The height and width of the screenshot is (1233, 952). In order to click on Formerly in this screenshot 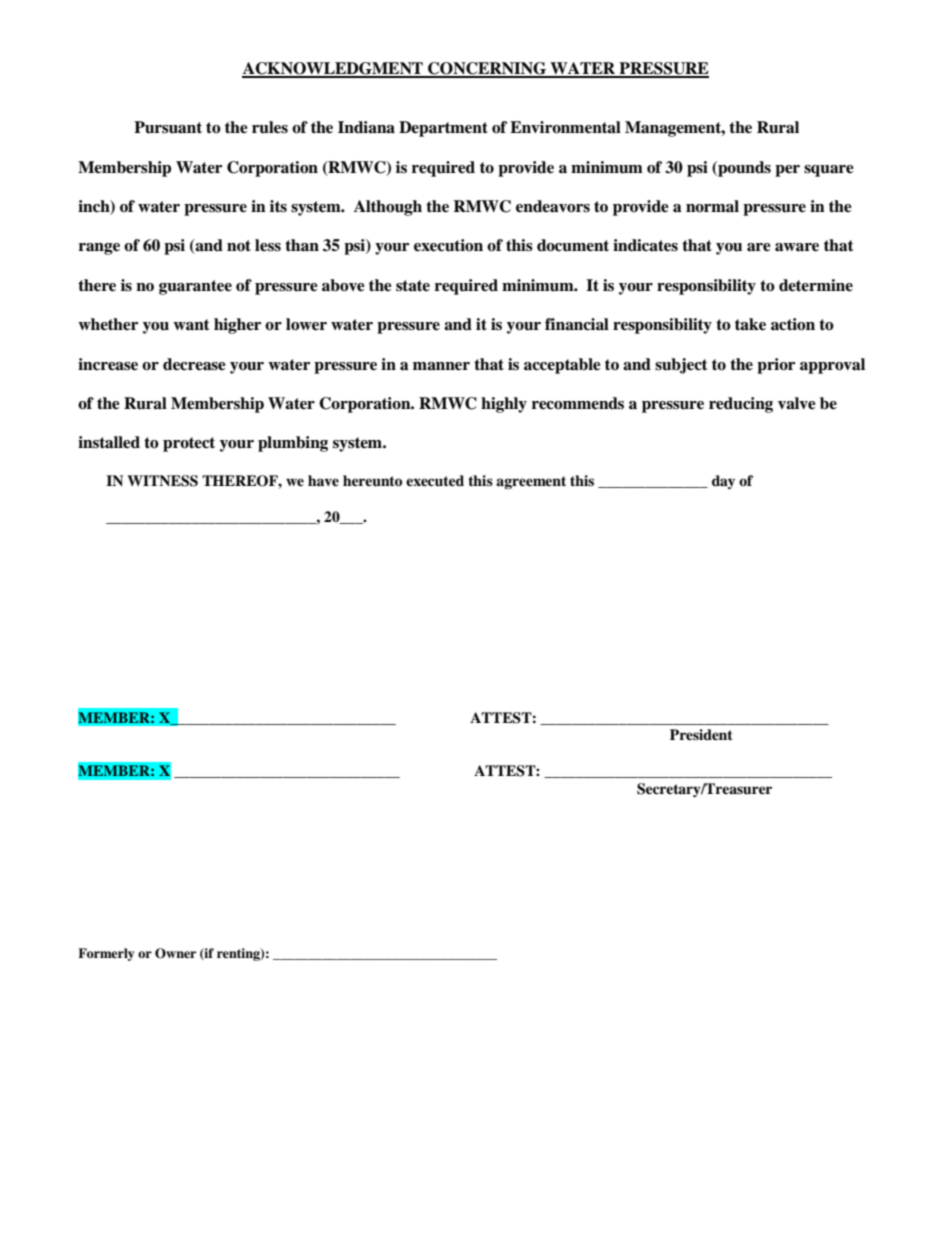, I will do `click(106, 954)`.
